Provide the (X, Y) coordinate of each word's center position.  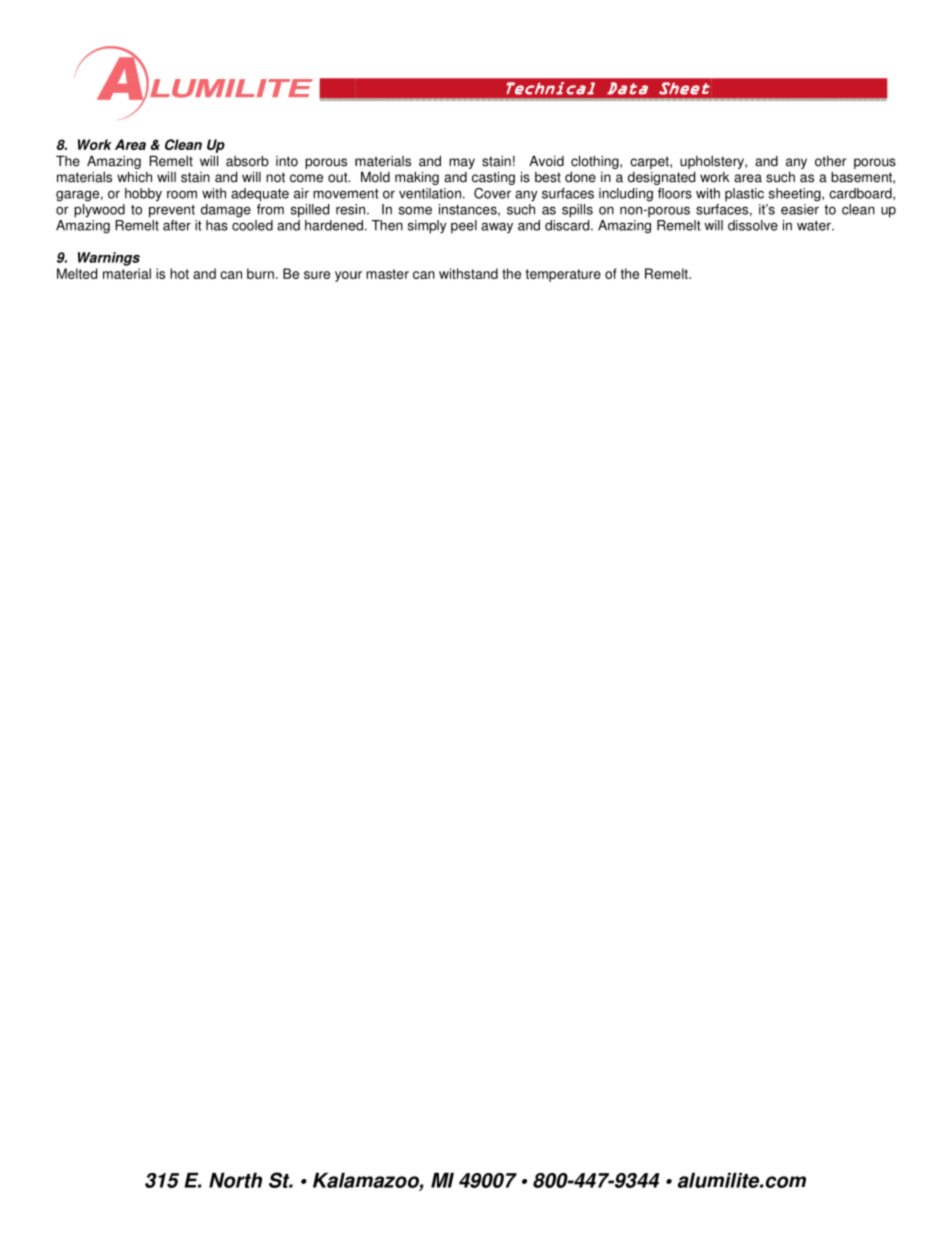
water (815, 226)
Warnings (109, 259)
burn (260, 273)
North (235, 1180)
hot (179, 273)
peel (464, 227)
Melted (77, 273)
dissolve (753, 225)
